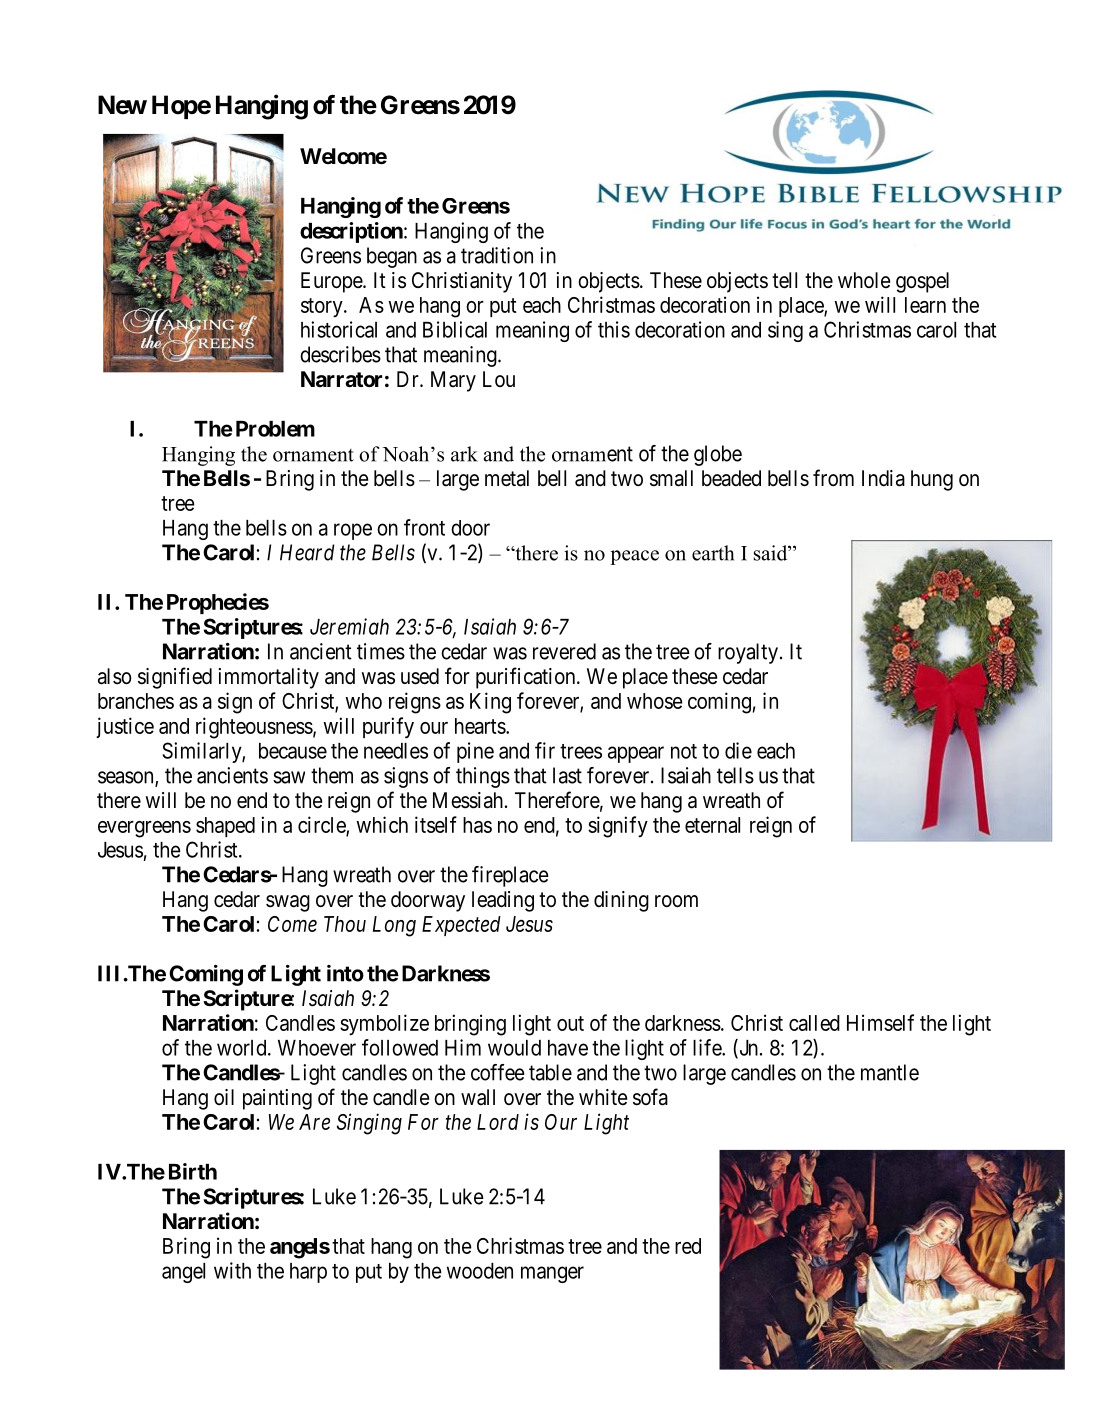  I want to click on royalty, so click(748, 653).
